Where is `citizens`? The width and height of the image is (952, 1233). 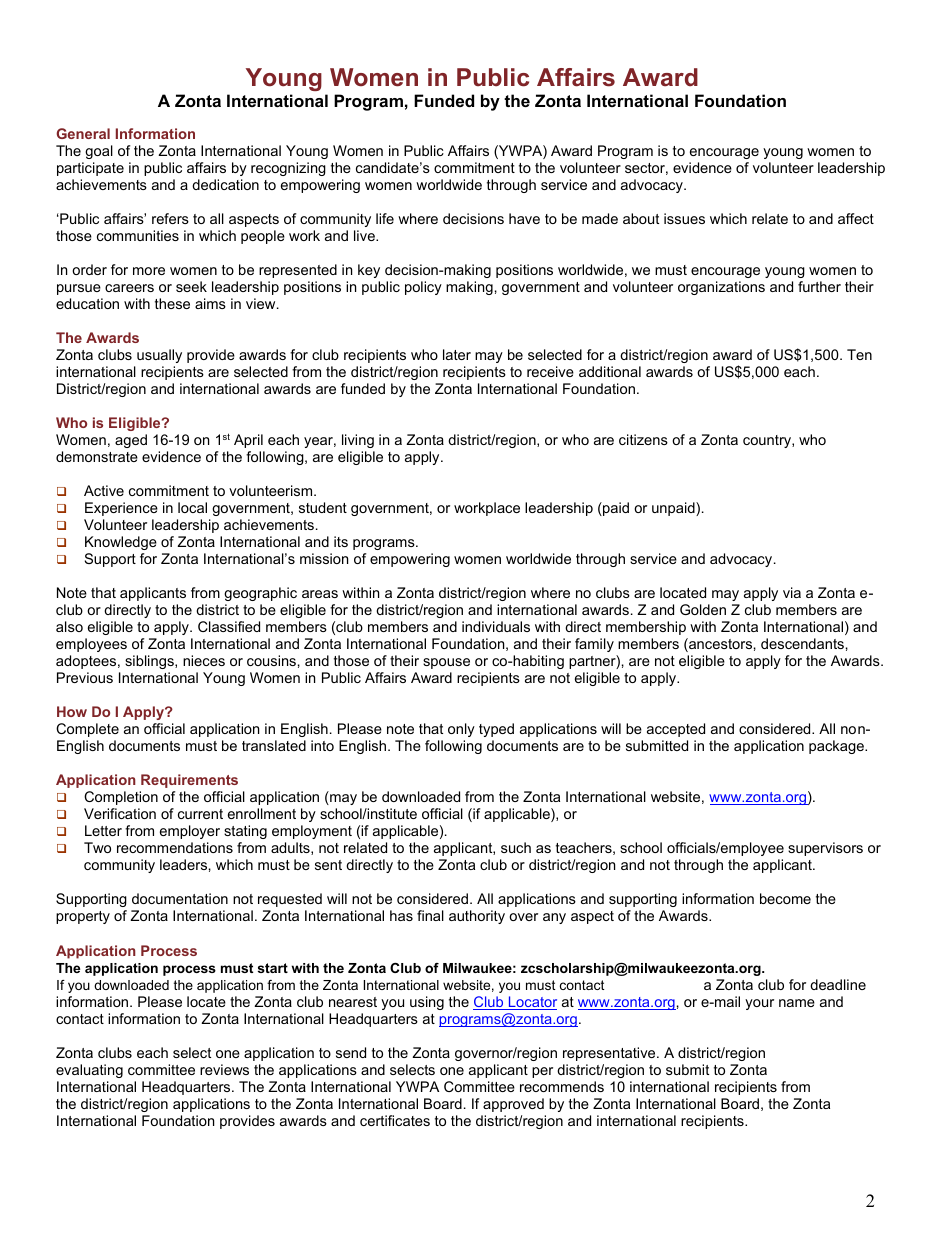
citizens is located at coordinates (643, 439).
